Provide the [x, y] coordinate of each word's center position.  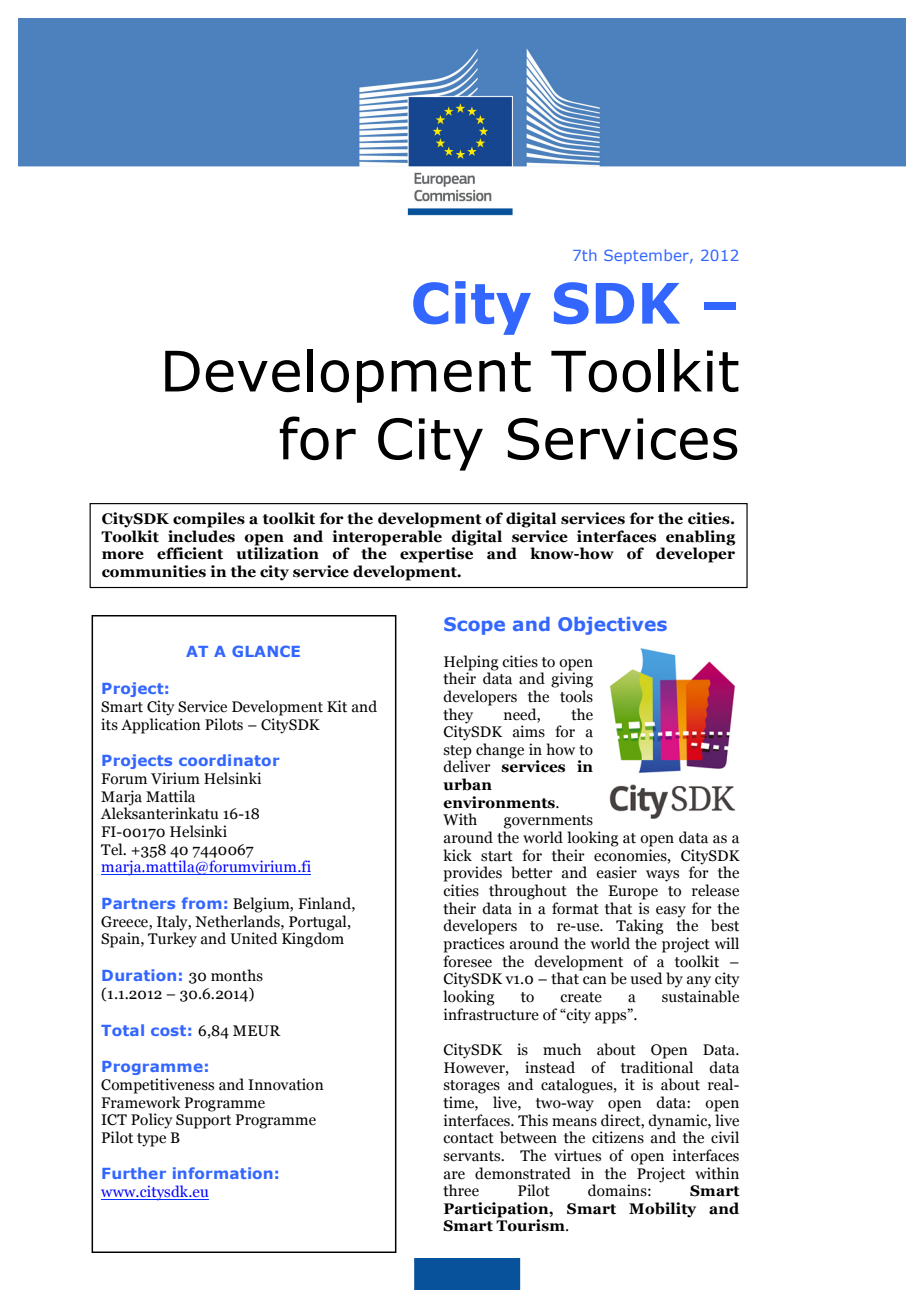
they [458, 716]
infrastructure [491, 1014]
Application [161, 726]
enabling [701, 538]
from [201, 903]
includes [201, 536]
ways [662, 876]
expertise [436, 554]
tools [576, 696]
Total [122, 1030]
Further [134, 1173]
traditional [657, 1067]
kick [457, 855]
